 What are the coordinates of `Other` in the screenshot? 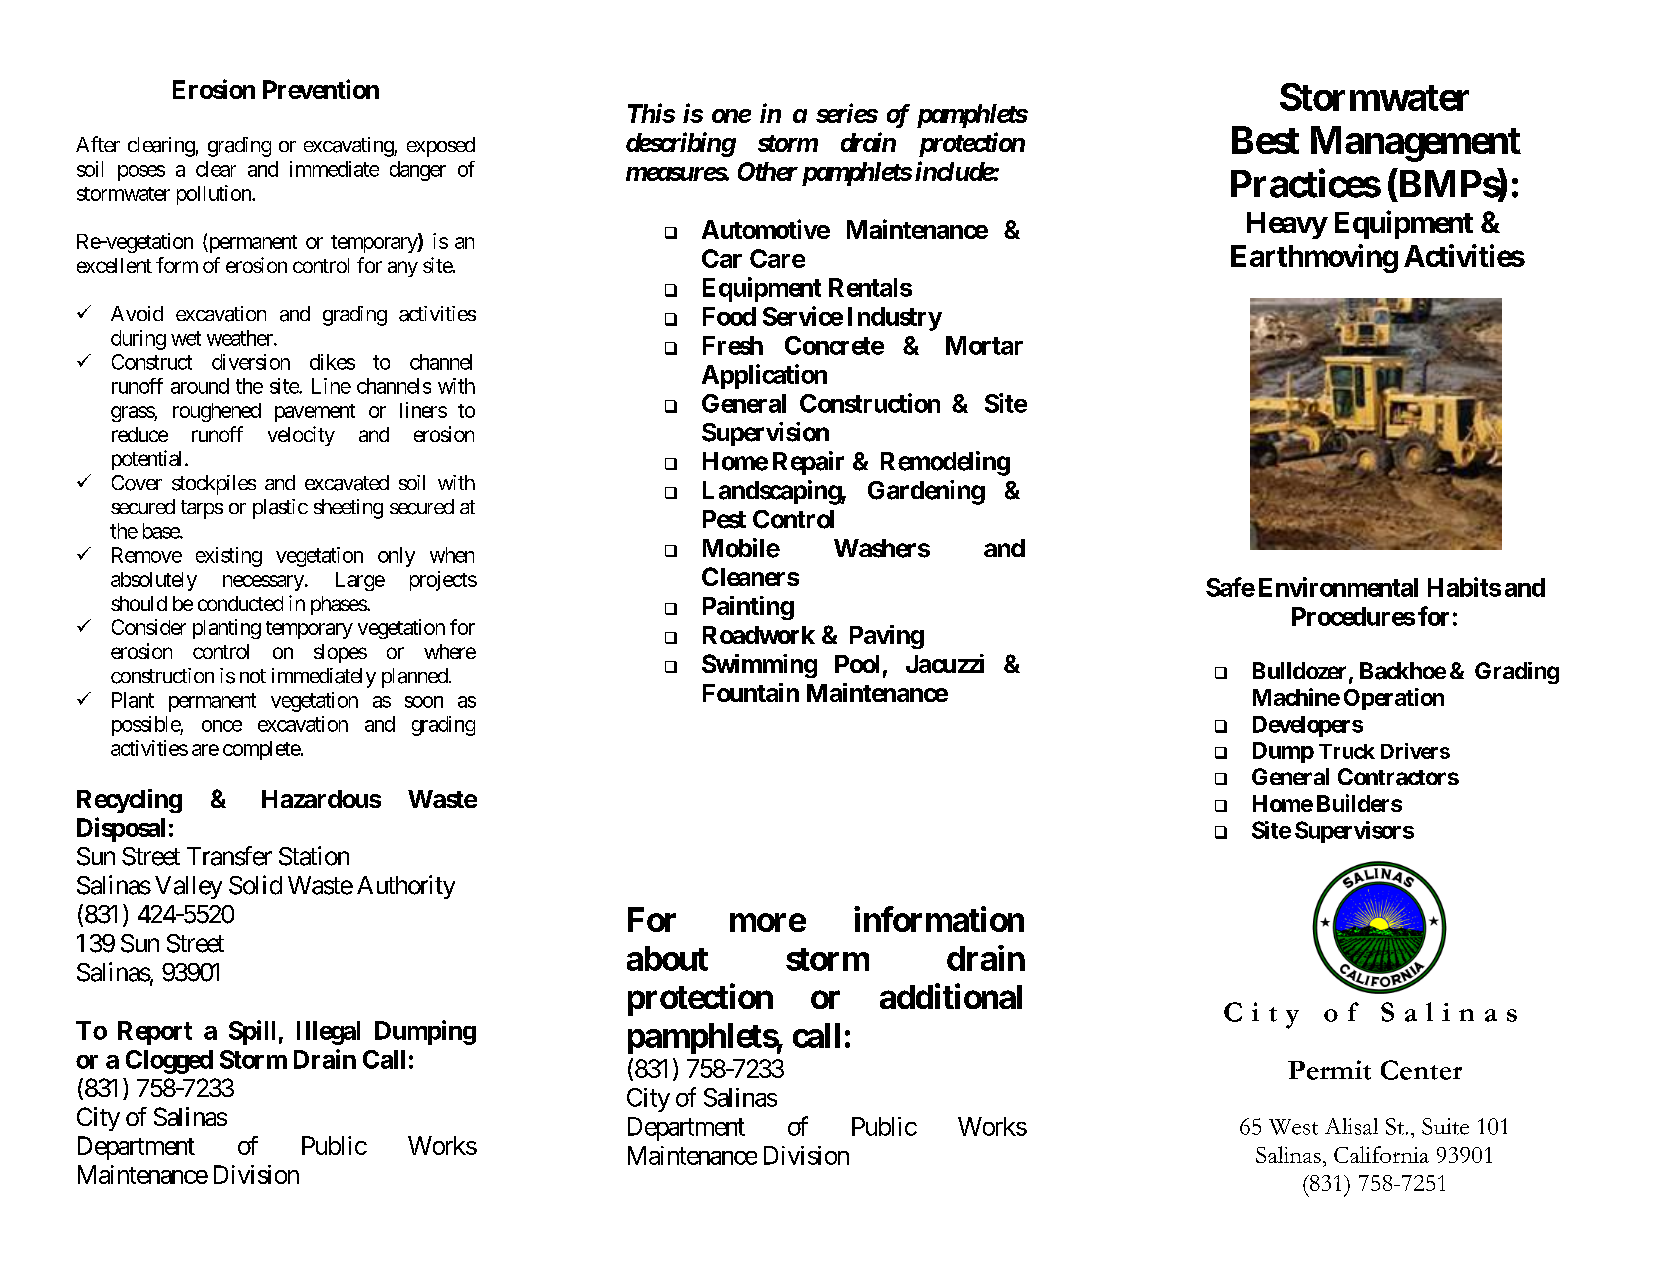 It's located at (768, 171).
